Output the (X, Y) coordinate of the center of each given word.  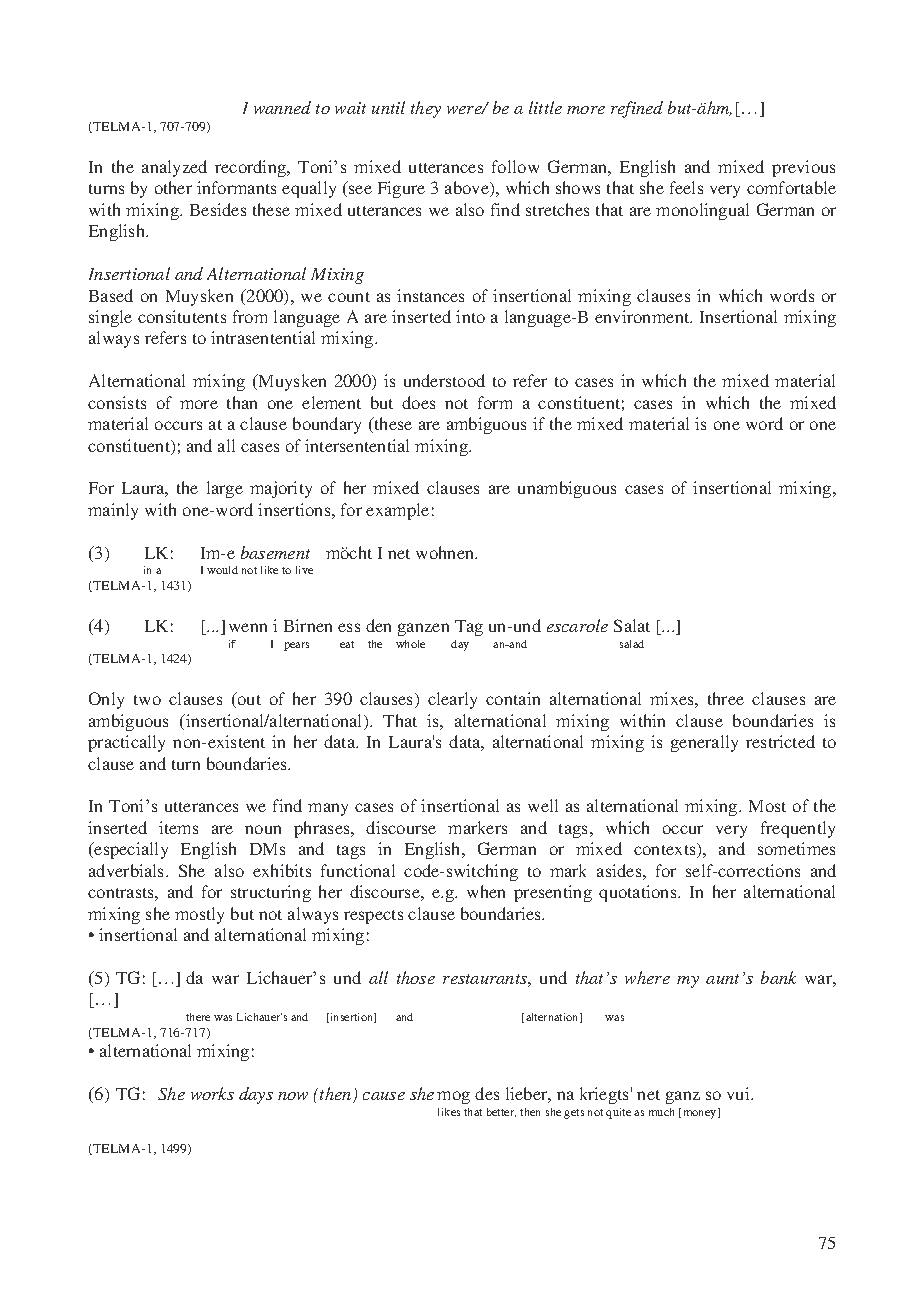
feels (686, 187)
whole (410, 644)
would (222, 570)
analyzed (174, 168)
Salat (632, 625)
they (426, 109)
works (212, 1093)
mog (453, 1097)
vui (739, 1093)
